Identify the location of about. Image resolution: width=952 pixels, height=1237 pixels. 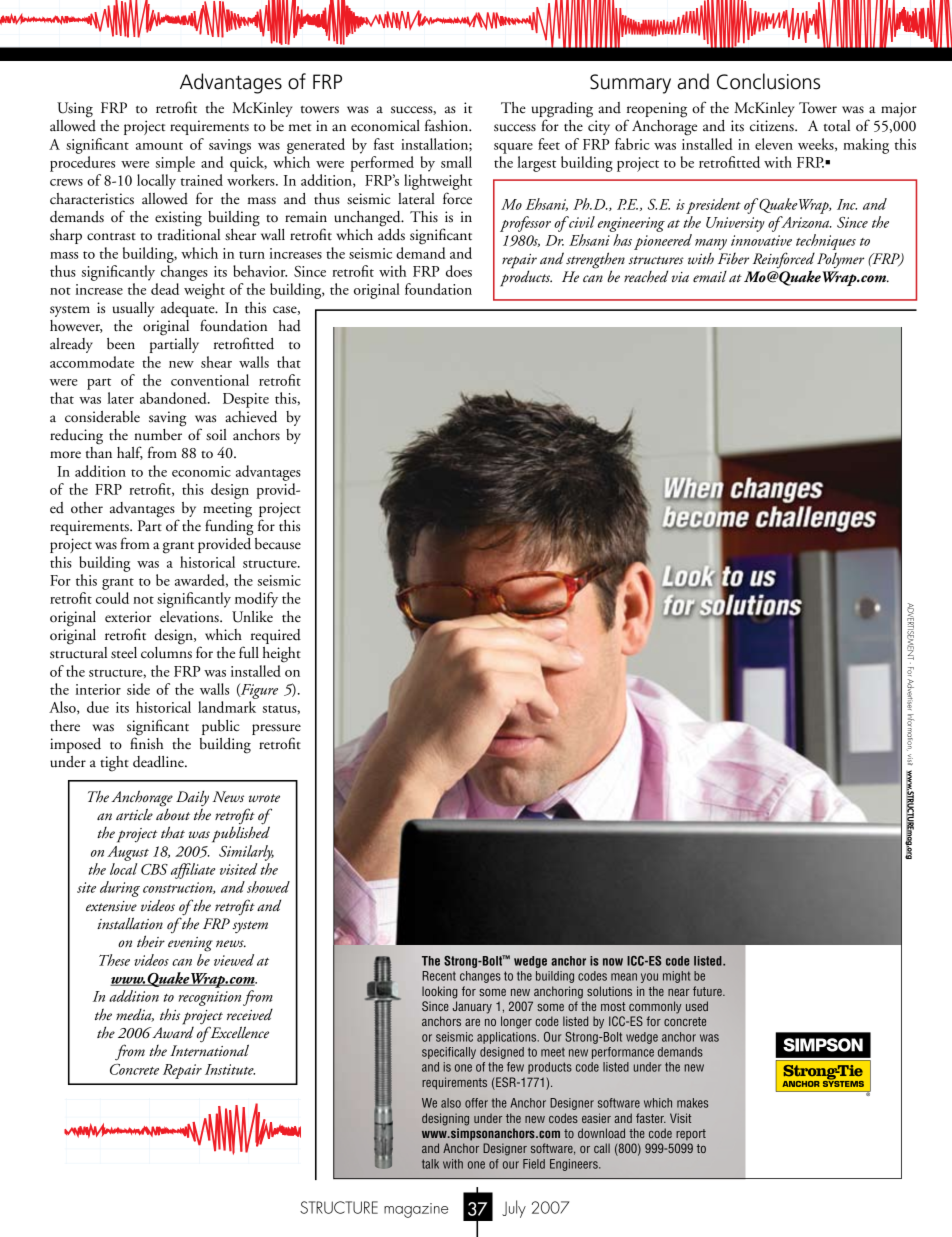
(173, 813).
